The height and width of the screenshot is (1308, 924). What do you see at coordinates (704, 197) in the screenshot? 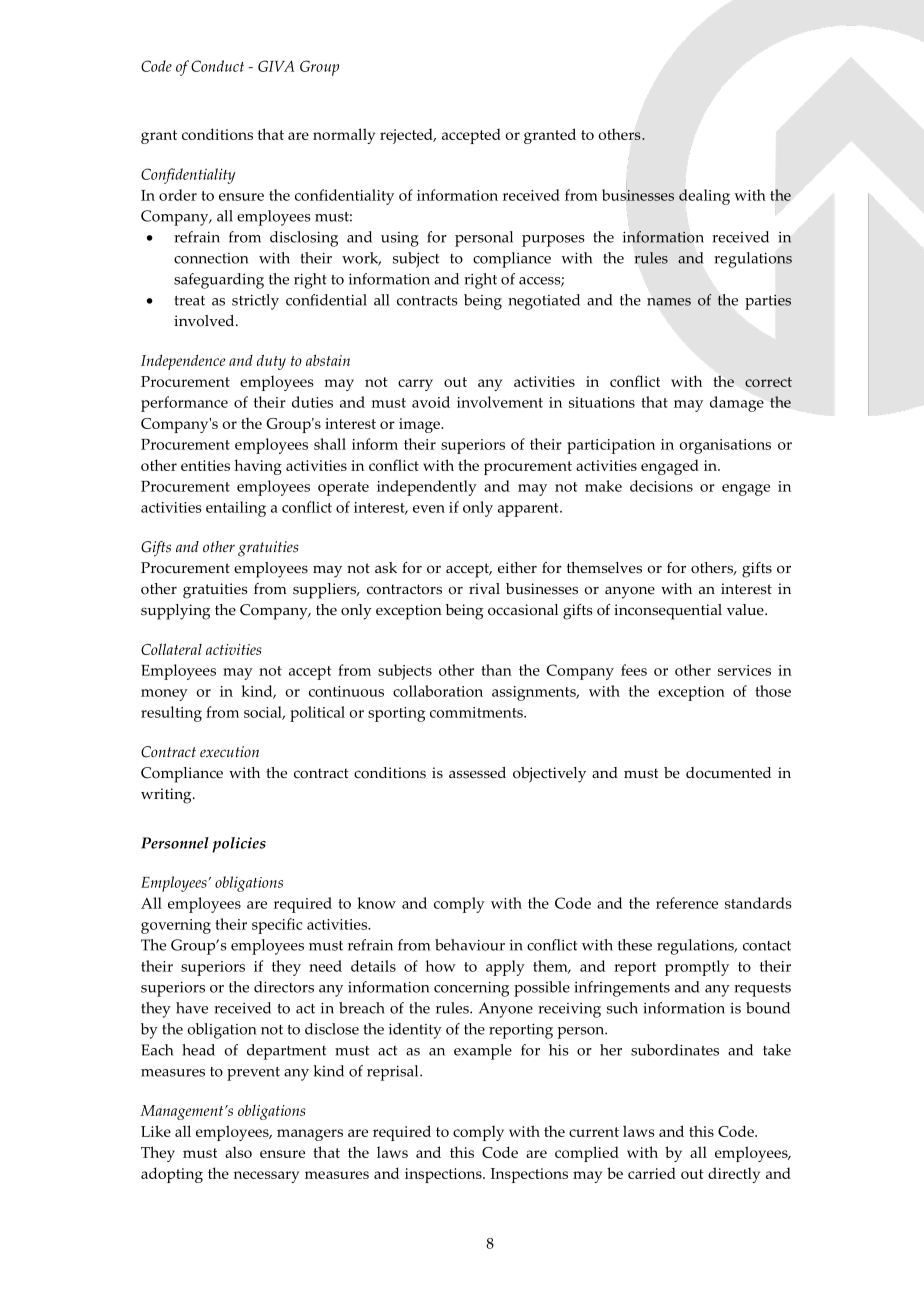
I see `dealing` at bounding box center [704, 197].
